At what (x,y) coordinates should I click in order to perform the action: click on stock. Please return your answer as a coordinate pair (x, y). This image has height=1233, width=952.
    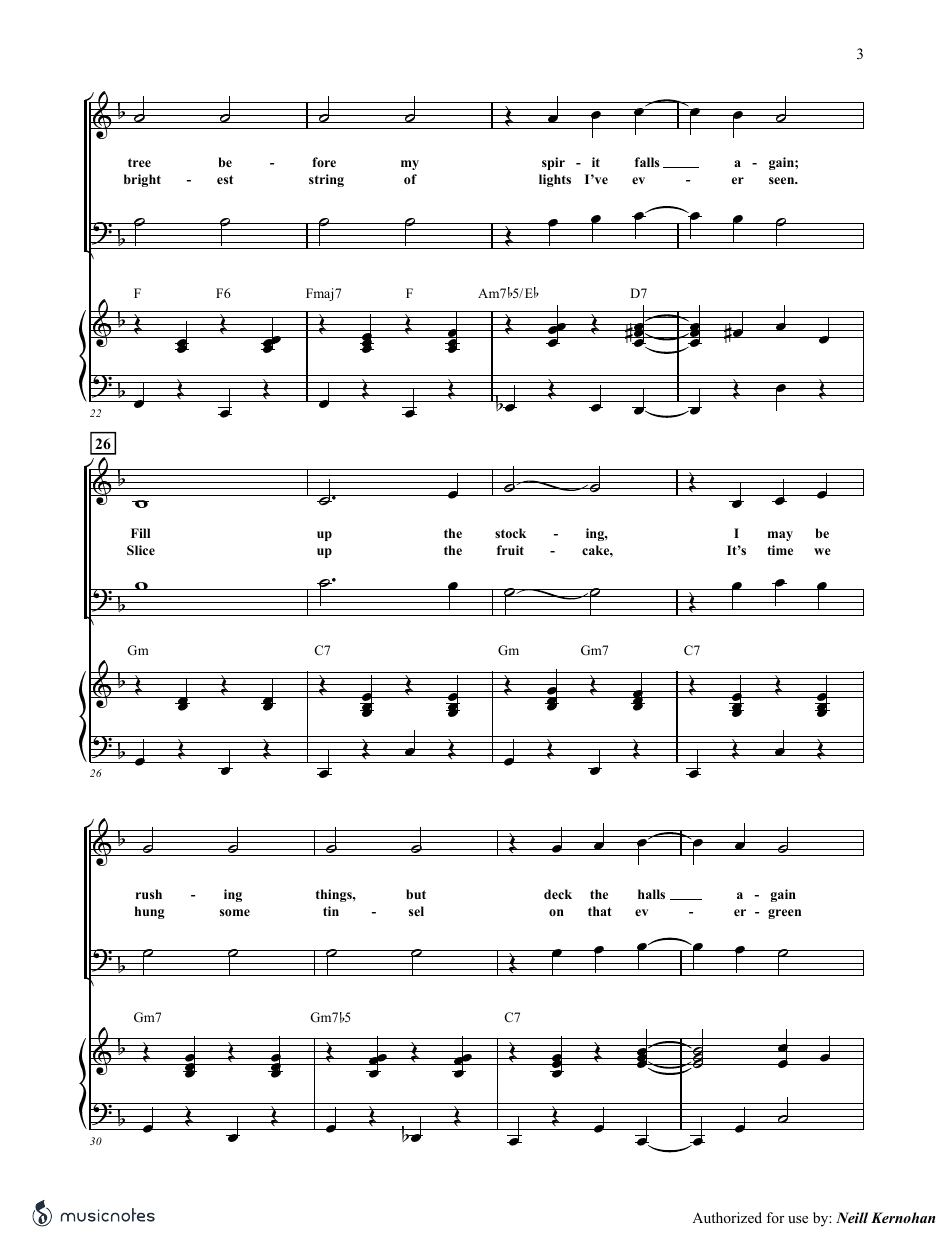
    Looking at the image, I should click on (510, 533).
